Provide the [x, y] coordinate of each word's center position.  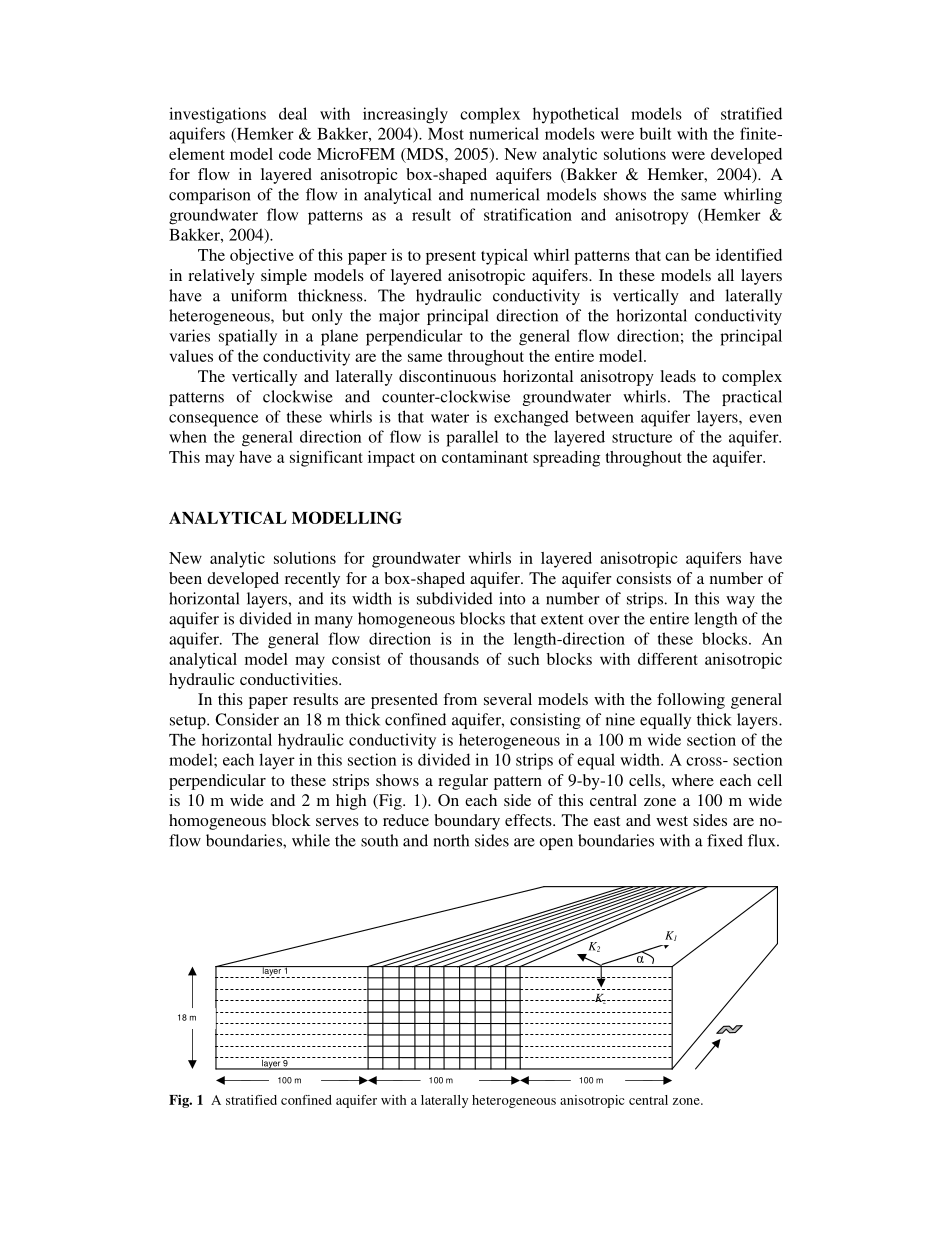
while [311, 840]
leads [678, 376]
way [740, 602]
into [512, 598]
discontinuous [447, 376]
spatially [248, 337]
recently [312, 580]
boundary [467, 822]
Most [446, 134]
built [656, 133]
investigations [217, 115]
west [672, 821]
